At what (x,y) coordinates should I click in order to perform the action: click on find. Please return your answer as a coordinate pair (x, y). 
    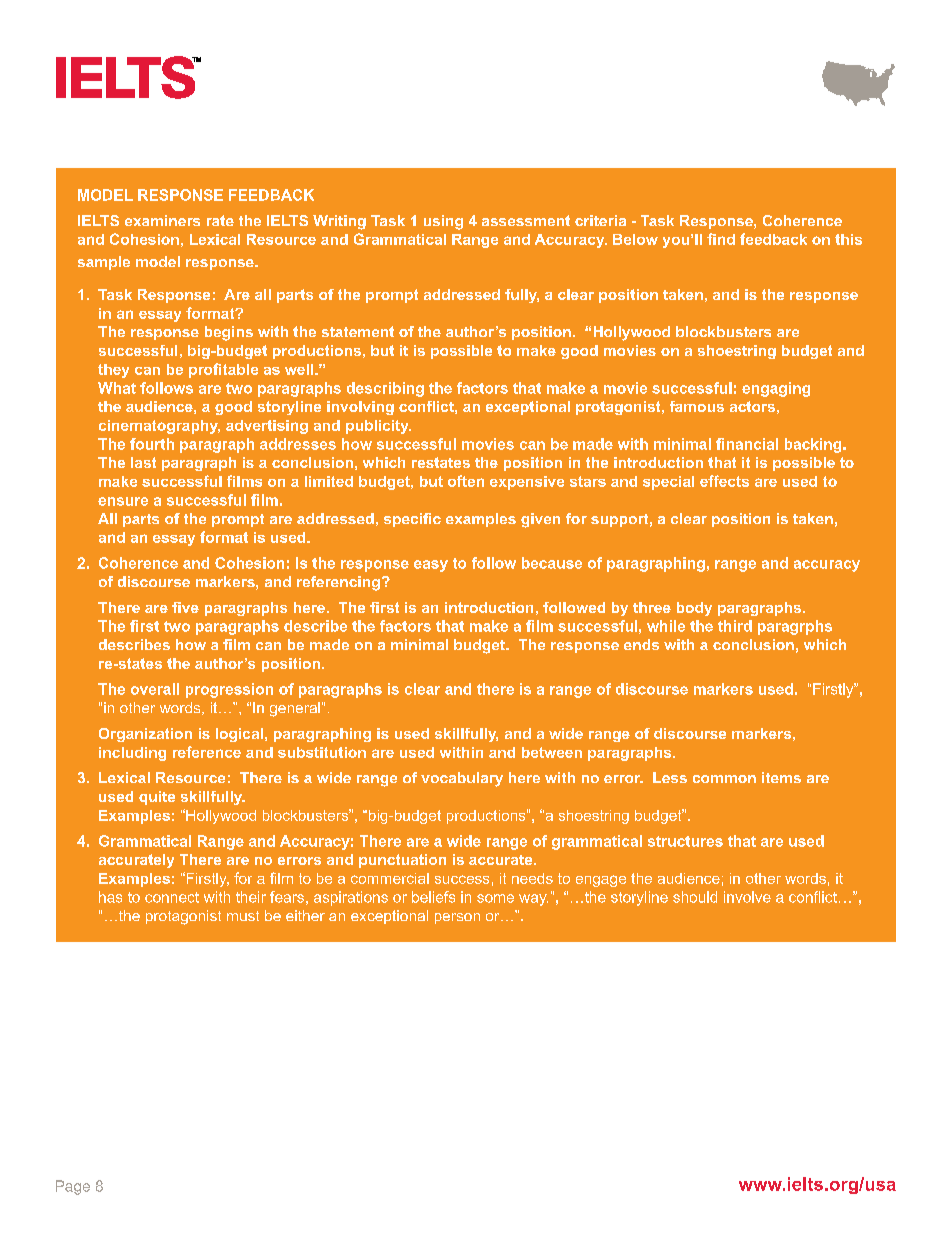
    Looking at the image, I should click on (721, 239).
